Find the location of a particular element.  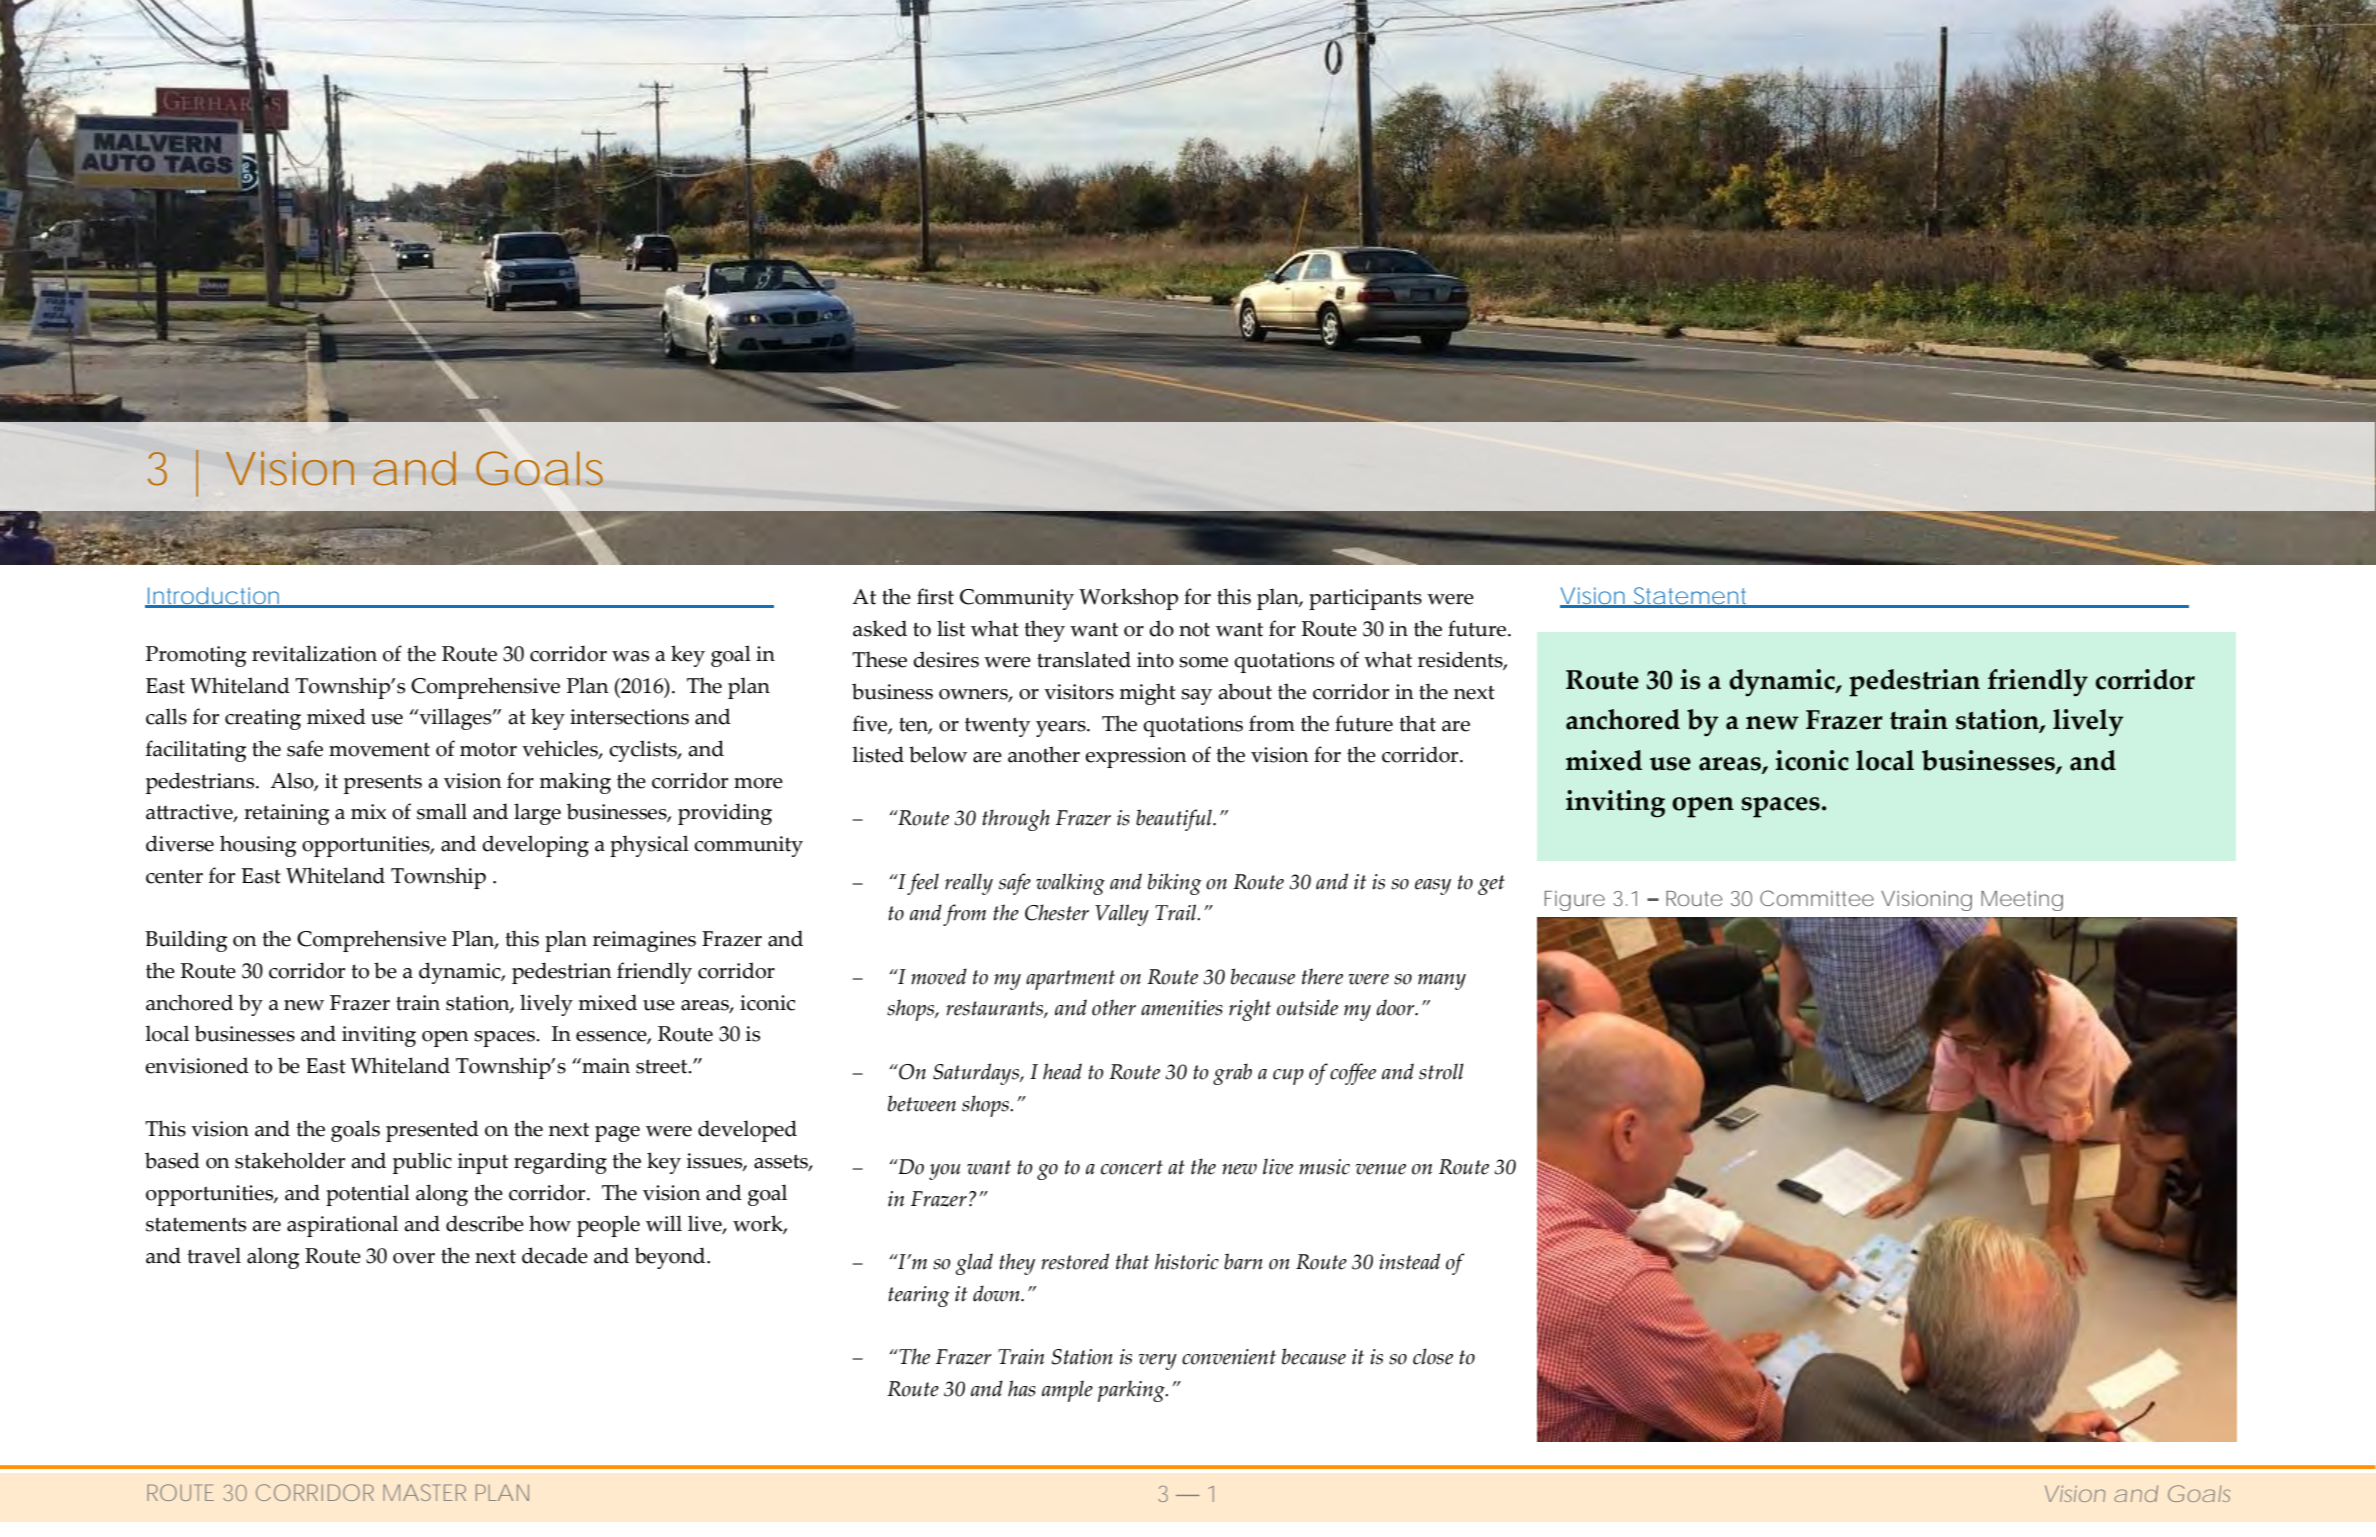

coffee is located at coordinates (1353, 1074).
